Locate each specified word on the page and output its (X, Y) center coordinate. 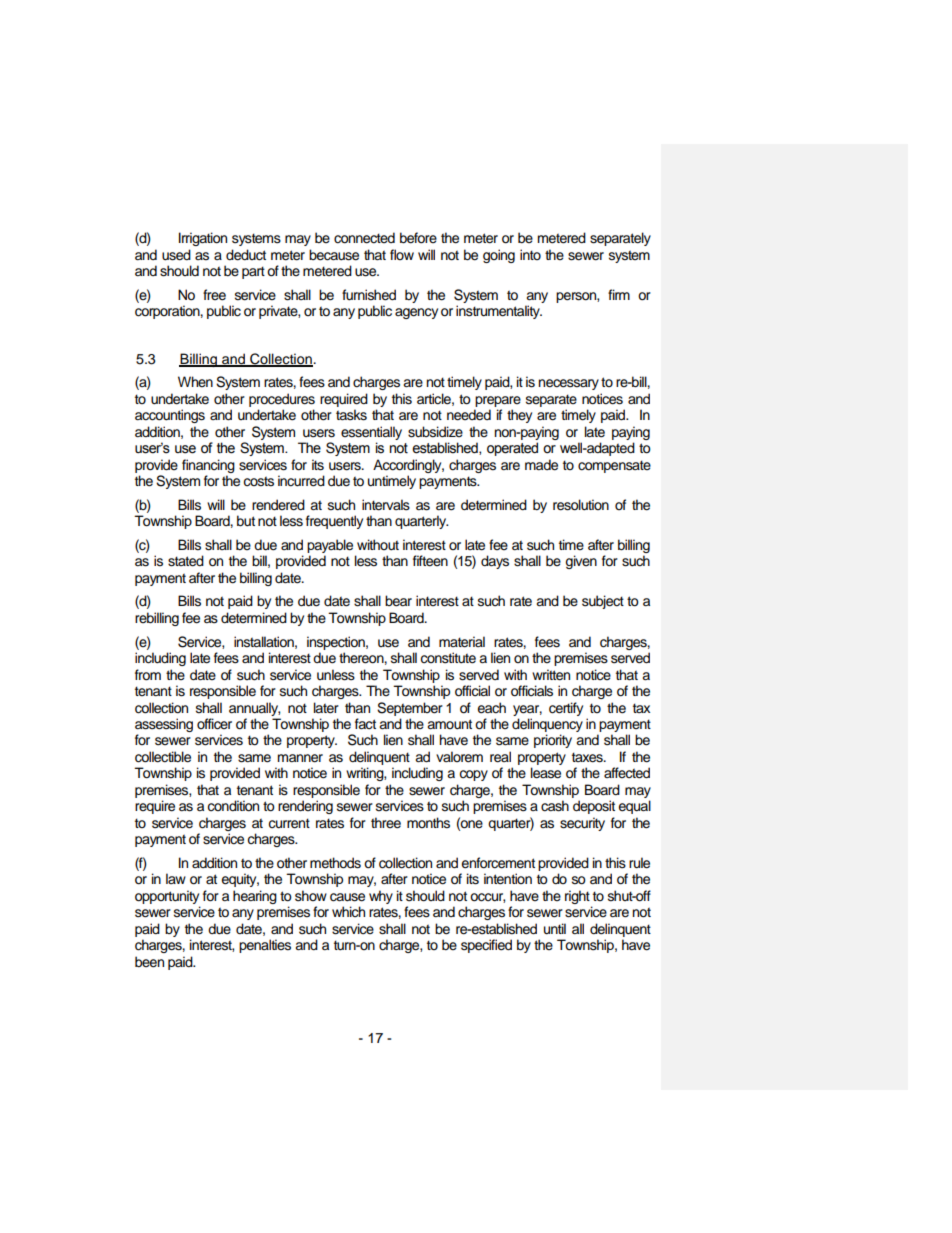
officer (214, 724)
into (530, 254)
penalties (265, 946)
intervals (386, 505)
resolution (581, 505)
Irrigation (203, 239)
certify (566, 709)
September (410, 709)
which (348, 912)
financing (208, 466)
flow (402, 254)
